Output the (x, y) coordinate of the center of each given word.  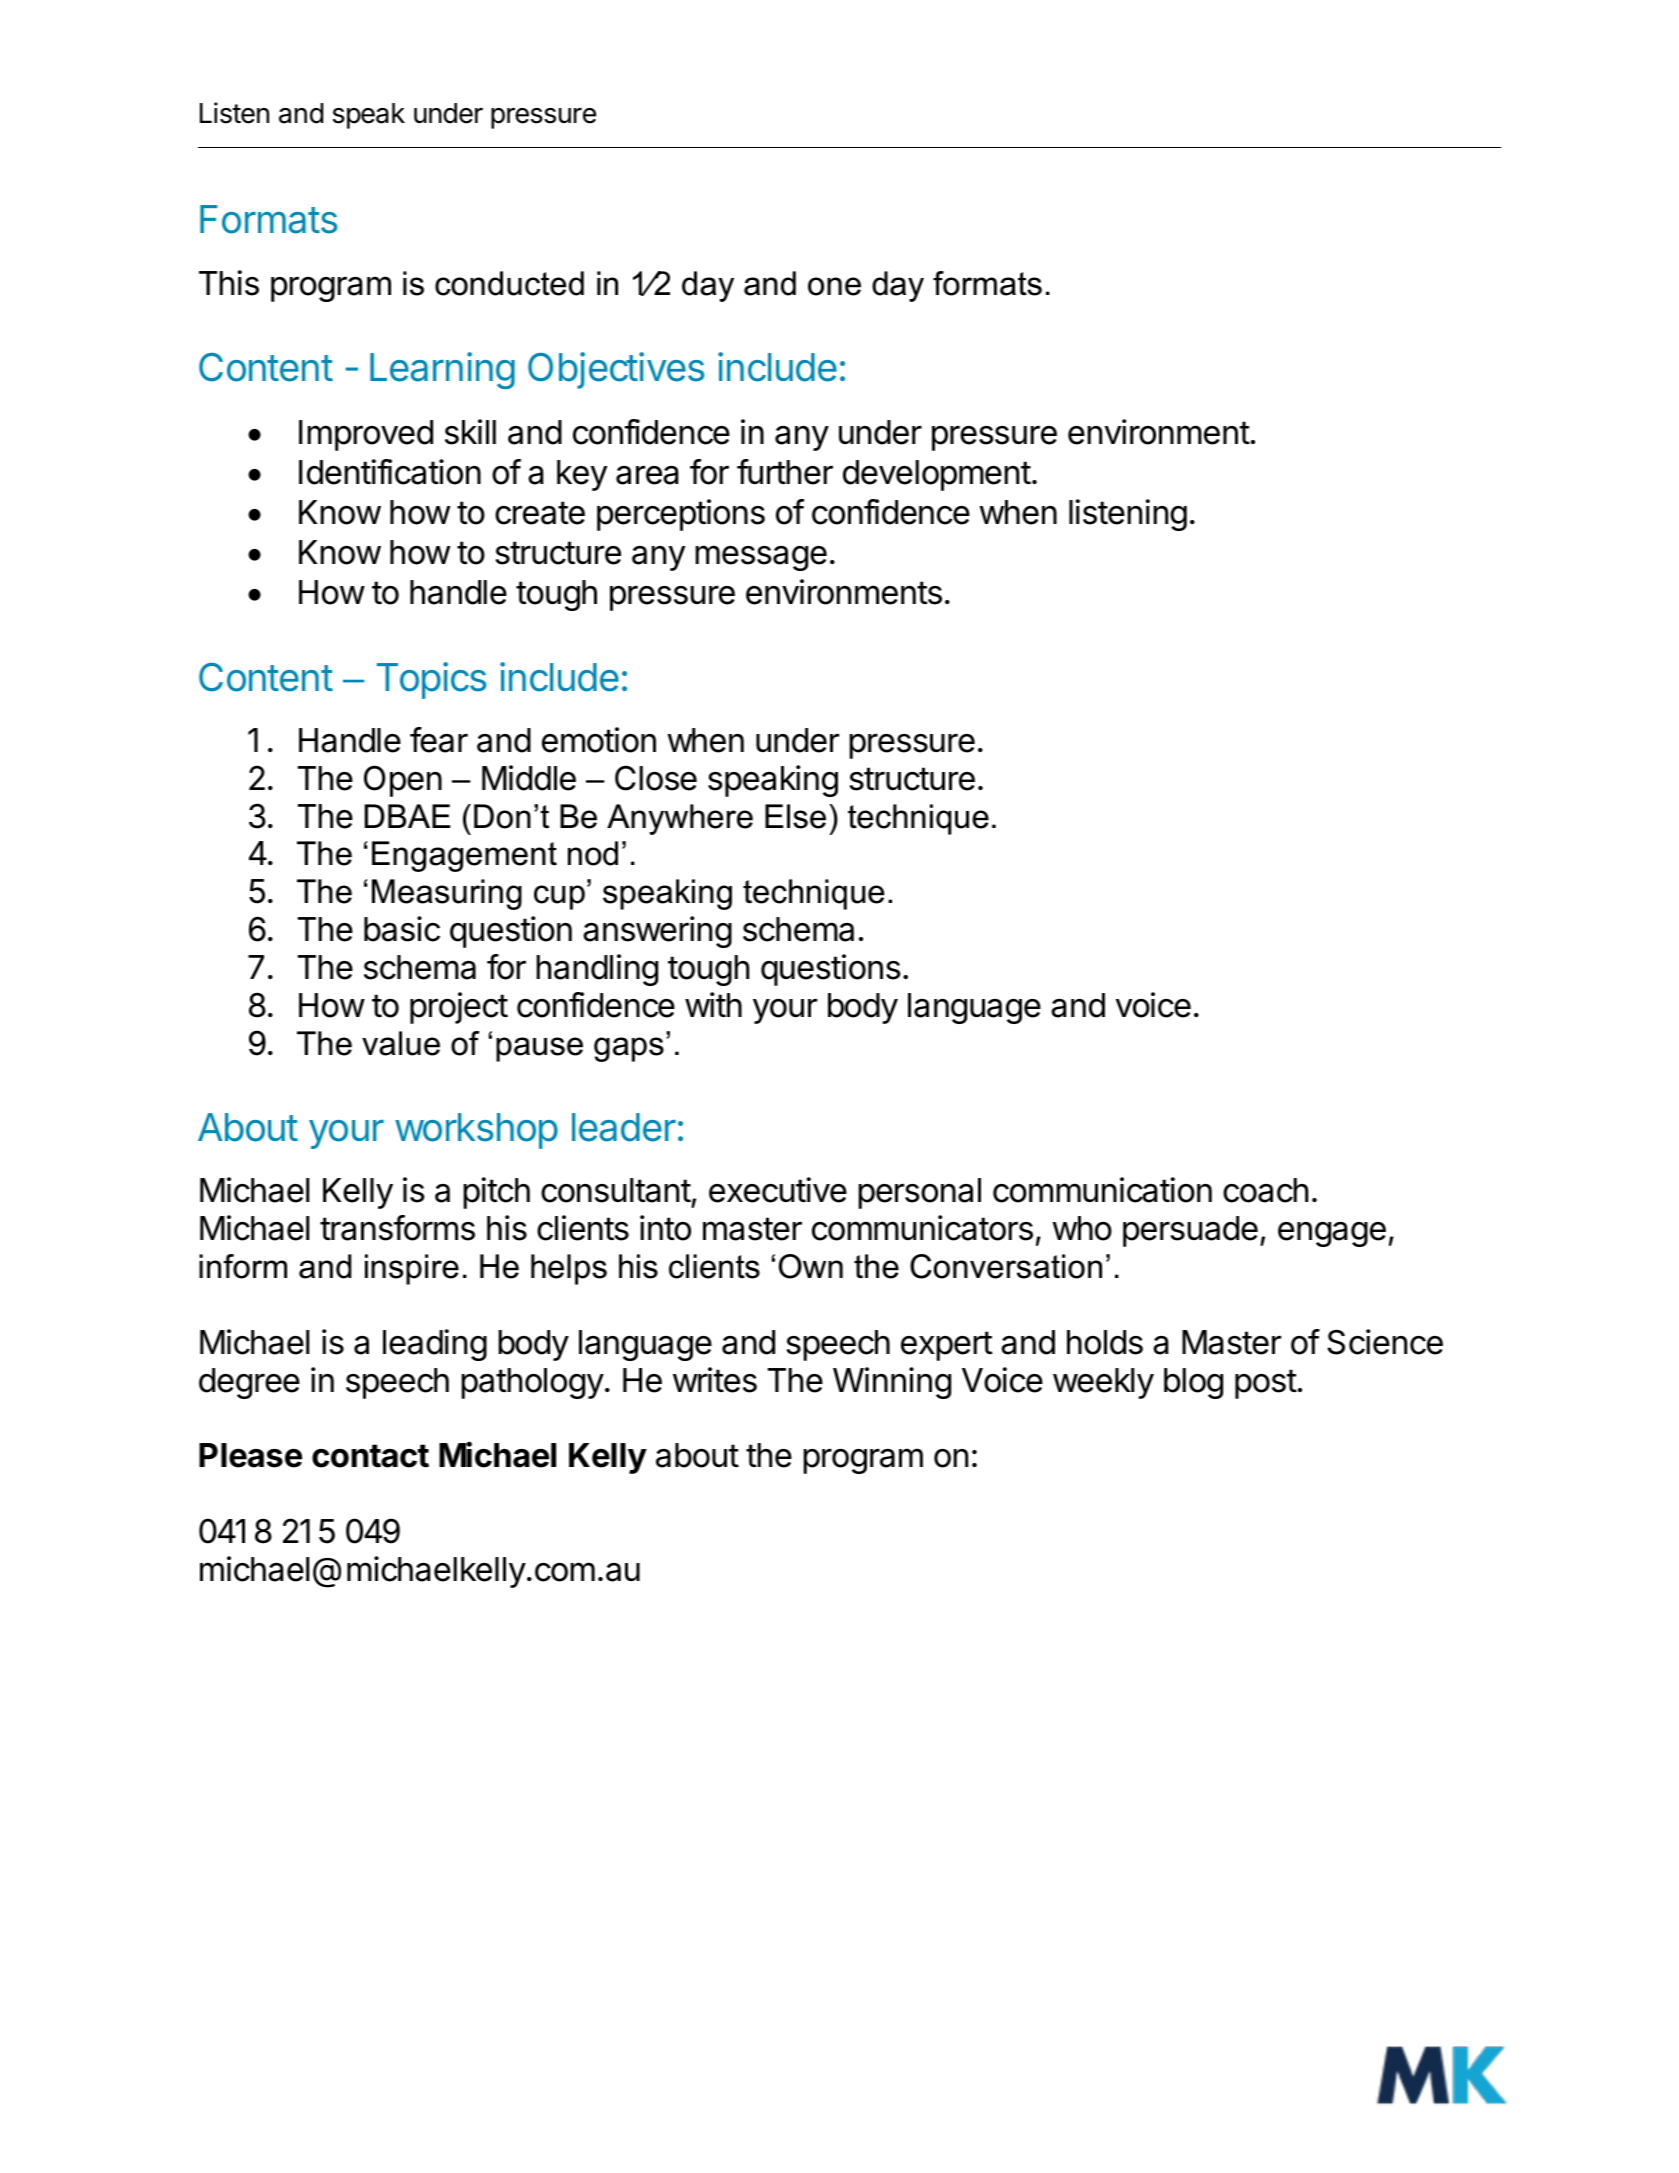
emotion (599, 740)
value (401, 1043)
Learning (442, 370)
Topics (431, 680)
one (834, 286)
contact (370, 1456)
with (713, 1004)
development (937, 475)
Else (795, 816)
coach (1265, 1190)
